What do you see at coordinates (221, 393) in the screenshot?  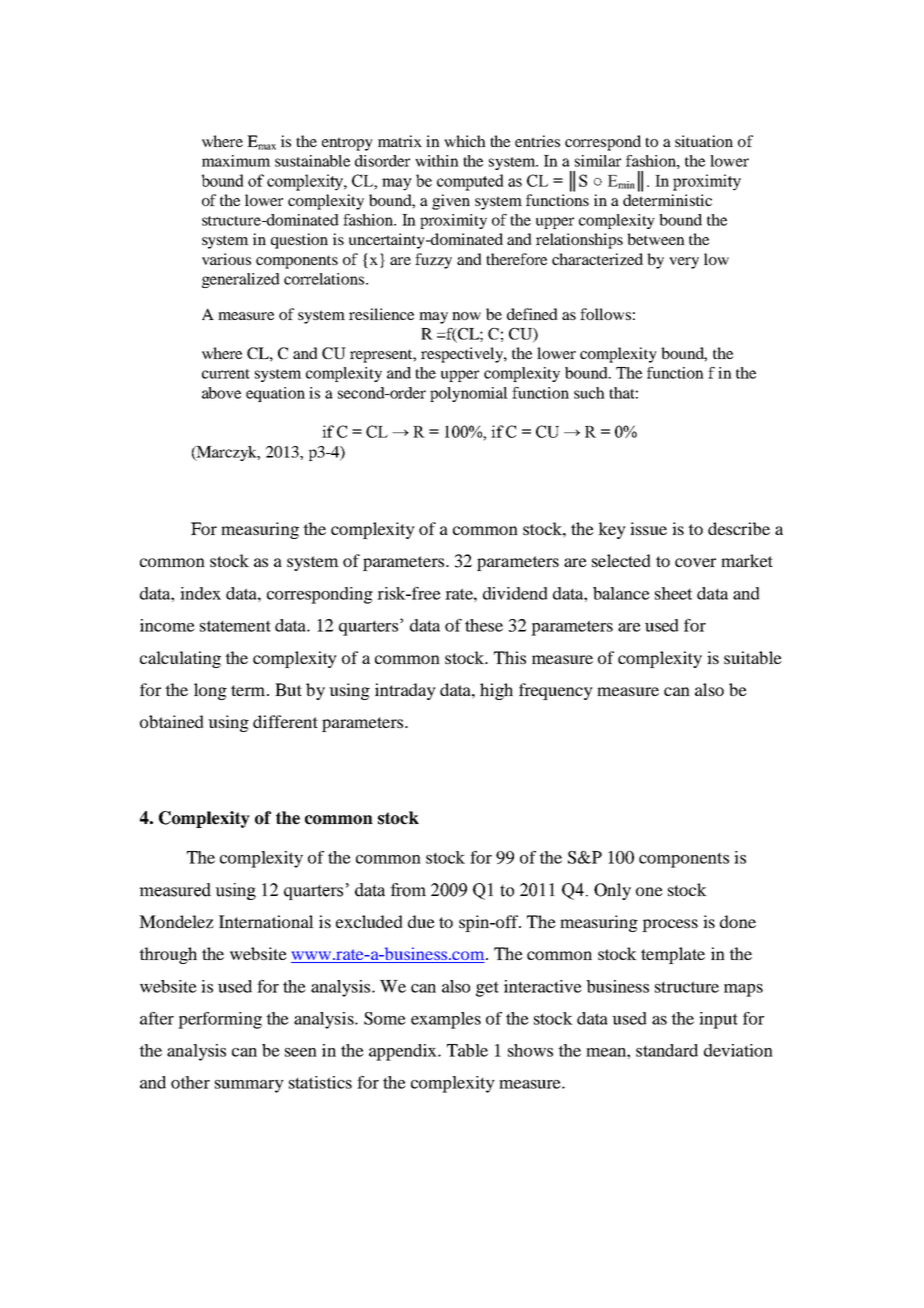 I see `above` at bounding box center [221, 393].
